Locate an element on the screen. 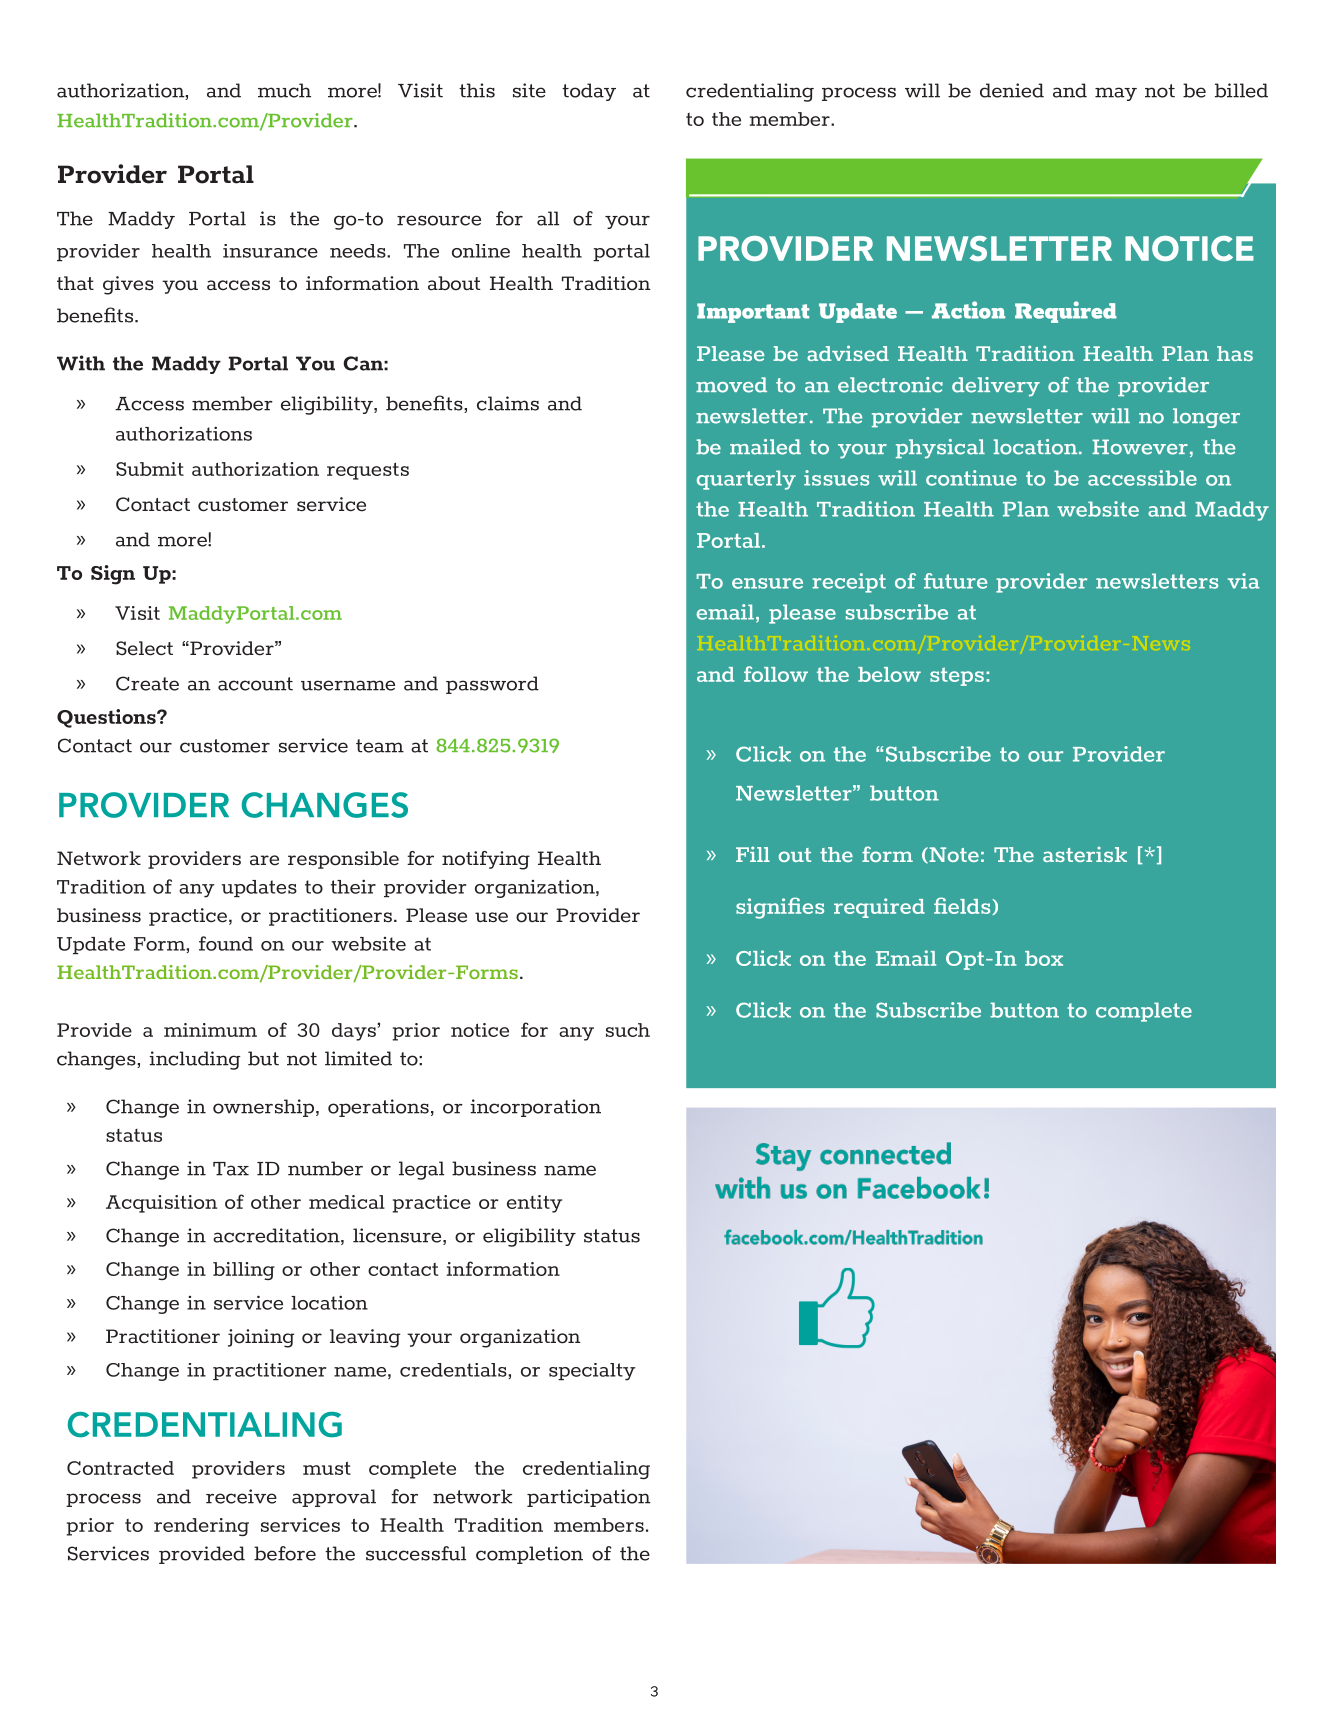  may is located at coordinates (1116, 94).
